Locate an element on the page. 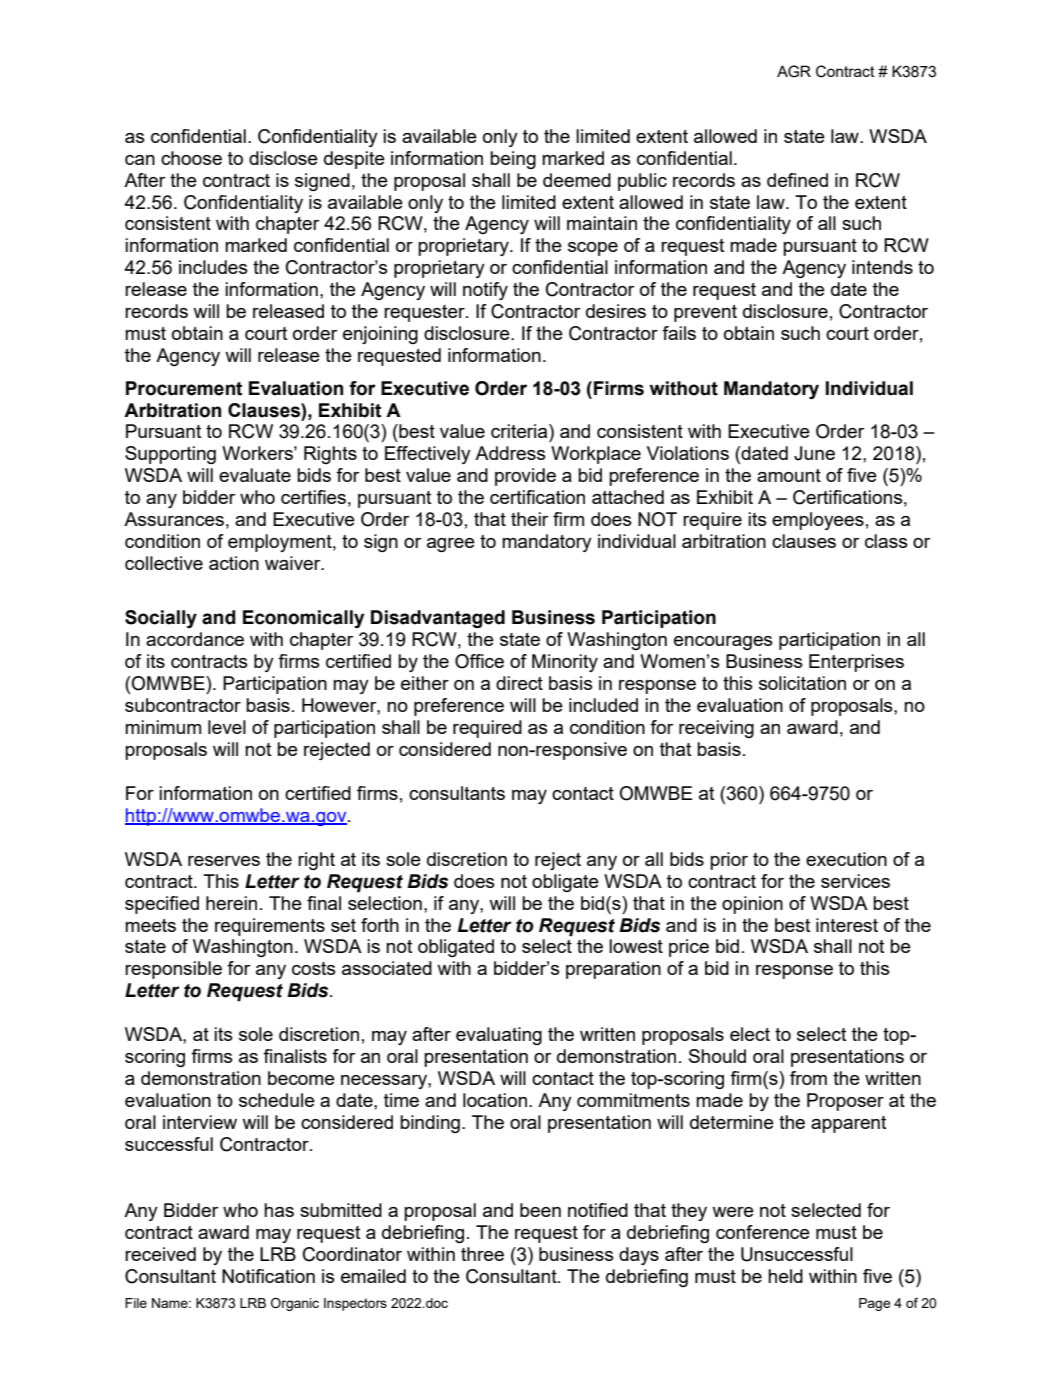  held is located at coordinates (785, 1276).
